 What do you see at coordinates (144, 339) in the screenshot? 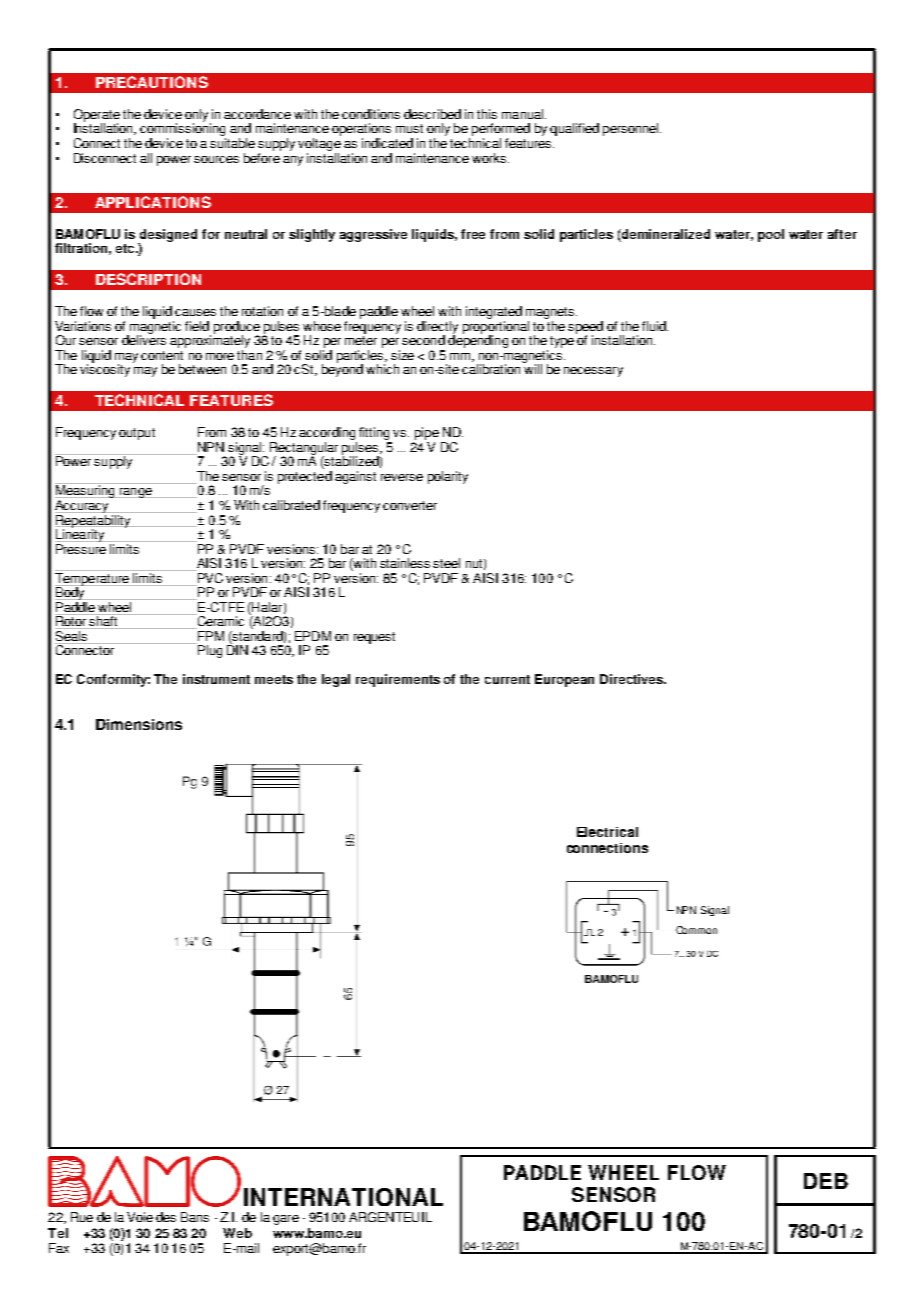
I see `delivers` at bounding box center [144, 339].
